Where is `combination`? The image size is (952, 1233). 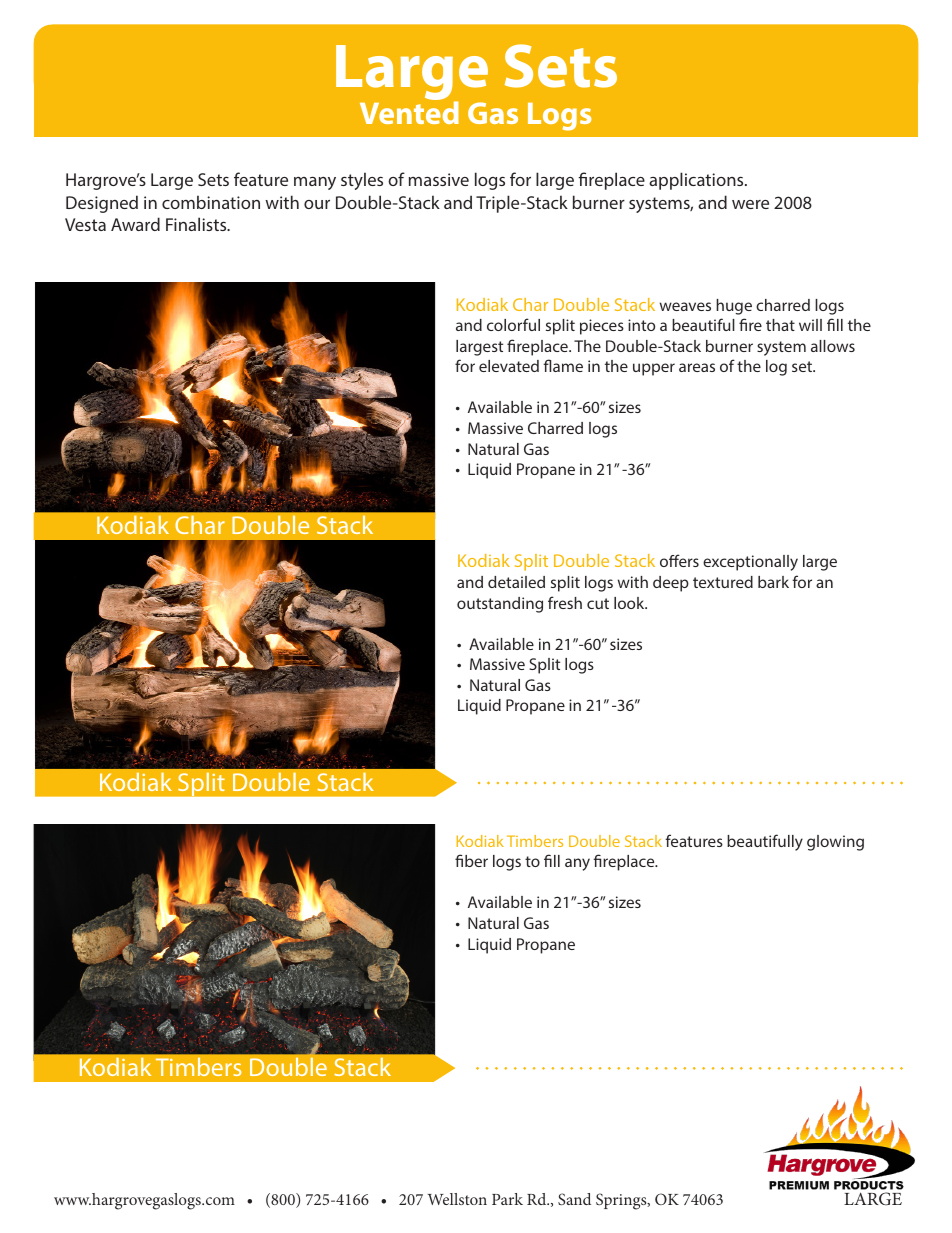 combination is located at coordinates (211, 202).
